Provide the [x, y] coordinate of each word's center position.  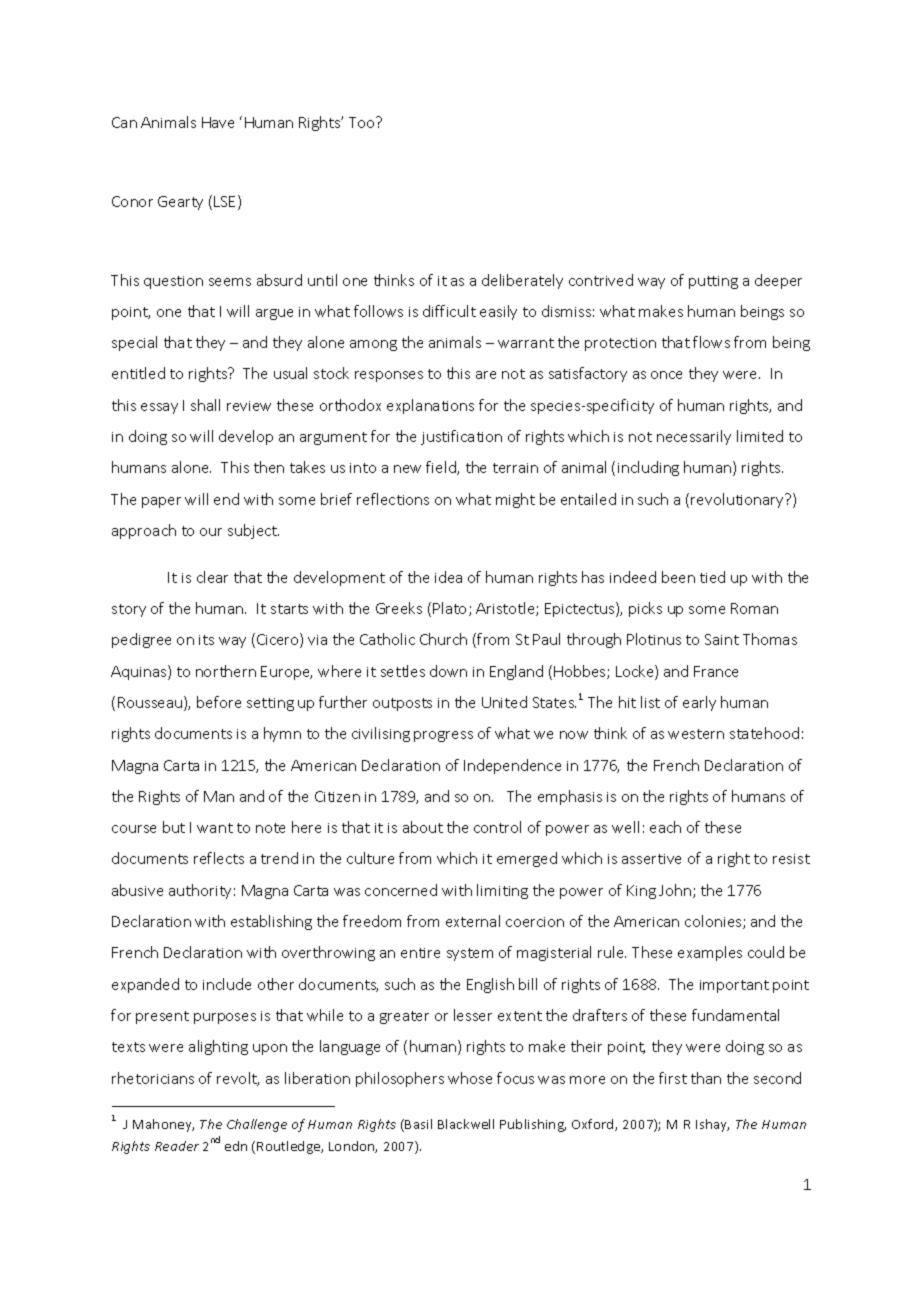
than [706, 1078]
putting [713, 282]
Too [363, 122]
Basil [418, 1124]
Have [218, 122]
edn [236, 1146]
